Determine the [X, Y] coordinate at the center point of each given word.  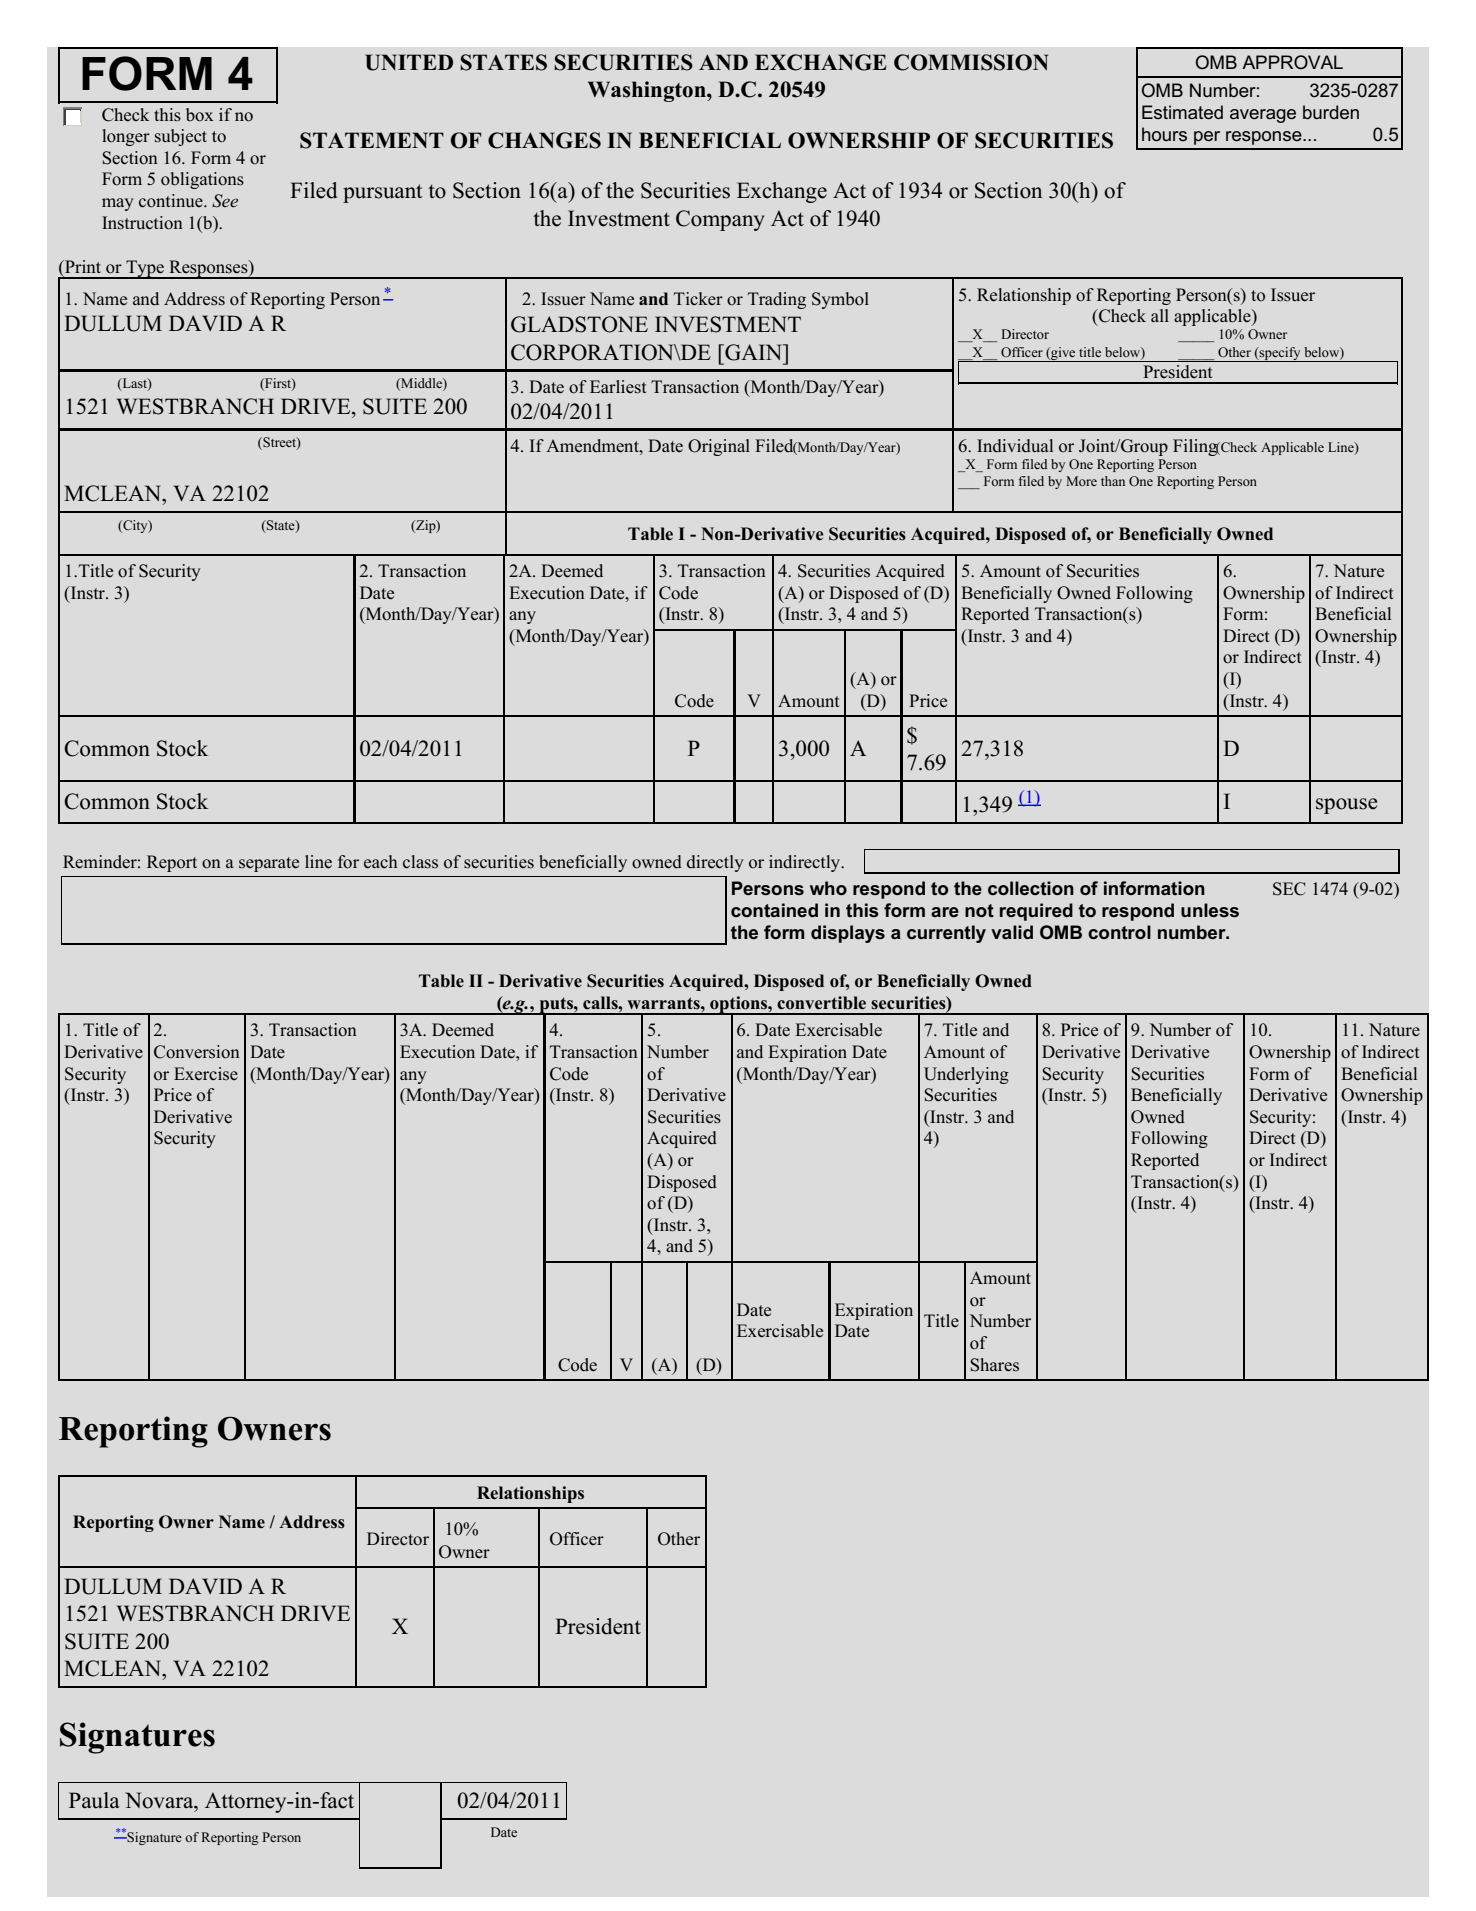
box [199, 115]
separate [269, 864]
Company [720, 220]
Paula [94, 1800]
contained [774, 910]
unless [1210, 910]
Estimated [1182, 112]
